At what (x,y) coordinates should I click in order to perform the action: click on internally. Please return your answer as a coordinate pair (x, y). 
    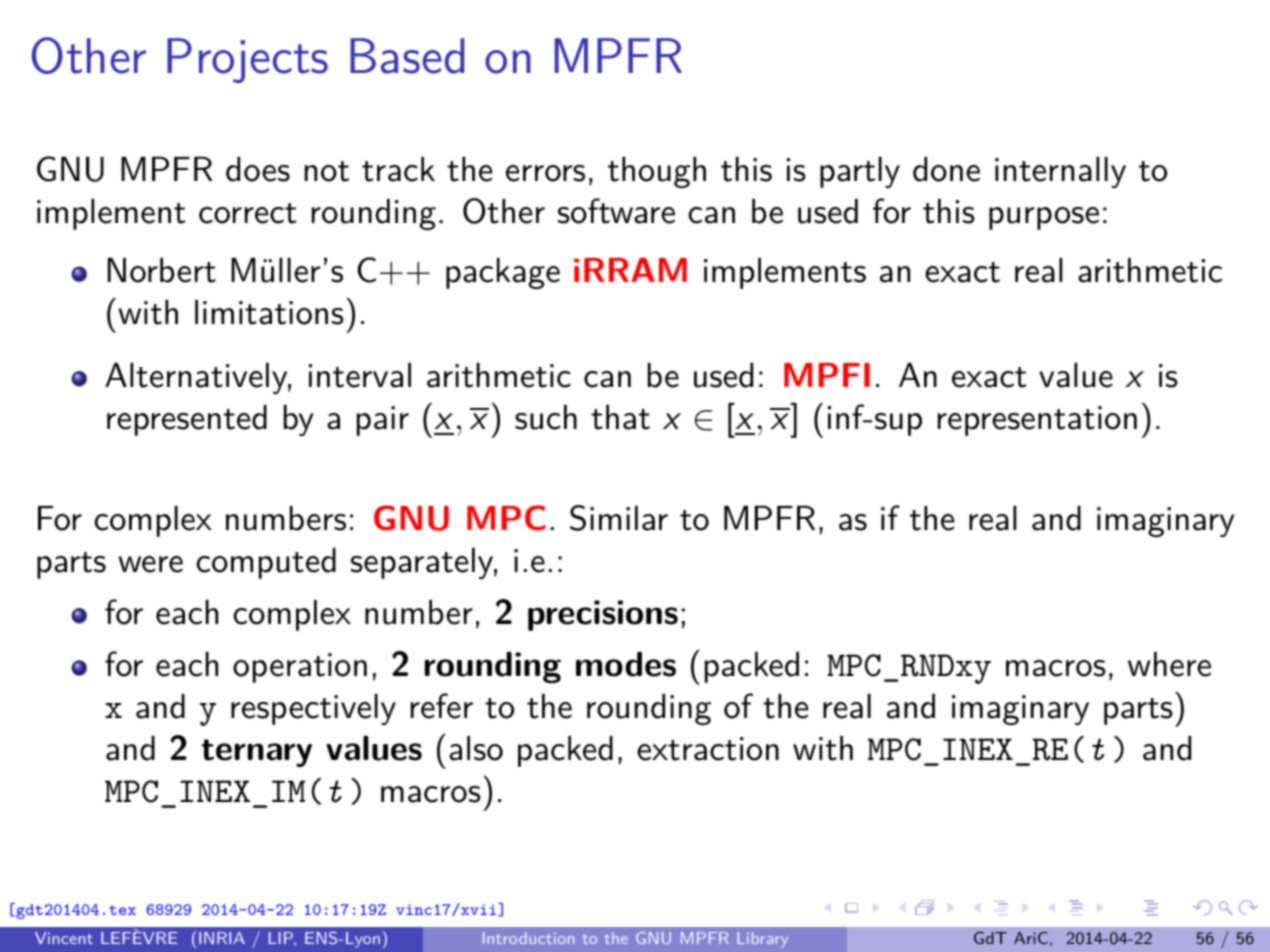
    Looking at the image, I should click on (1060, 172).
